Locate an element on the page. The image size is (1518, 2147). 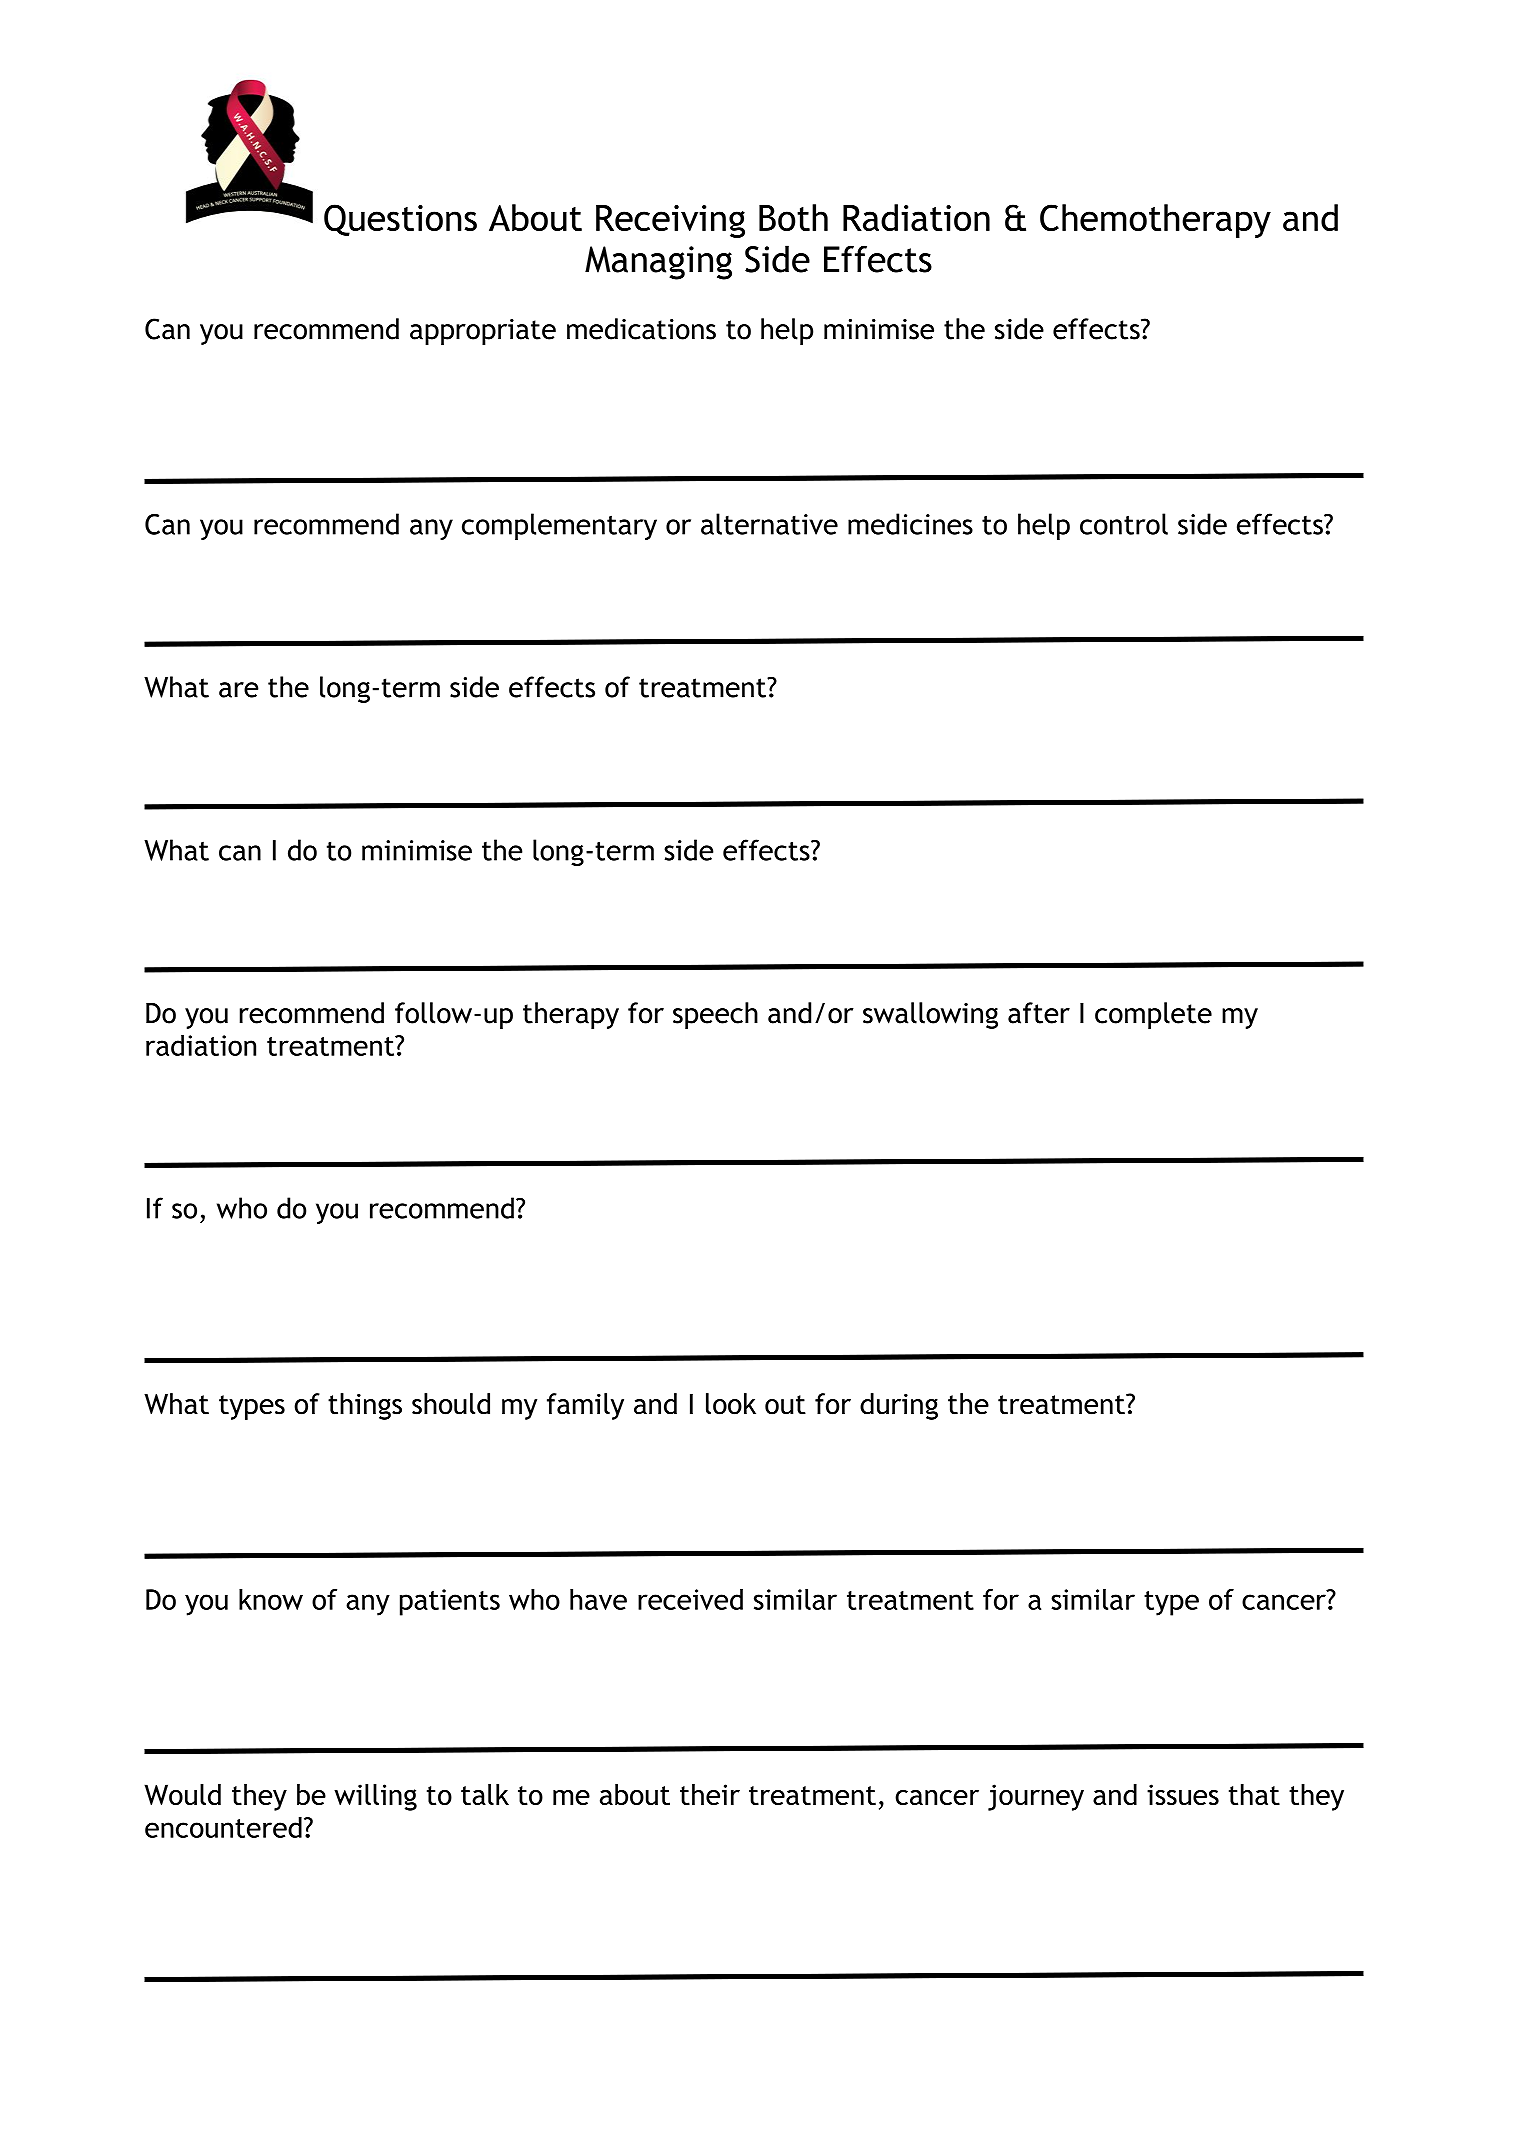
willing is located at coordinates (375, 1797).
